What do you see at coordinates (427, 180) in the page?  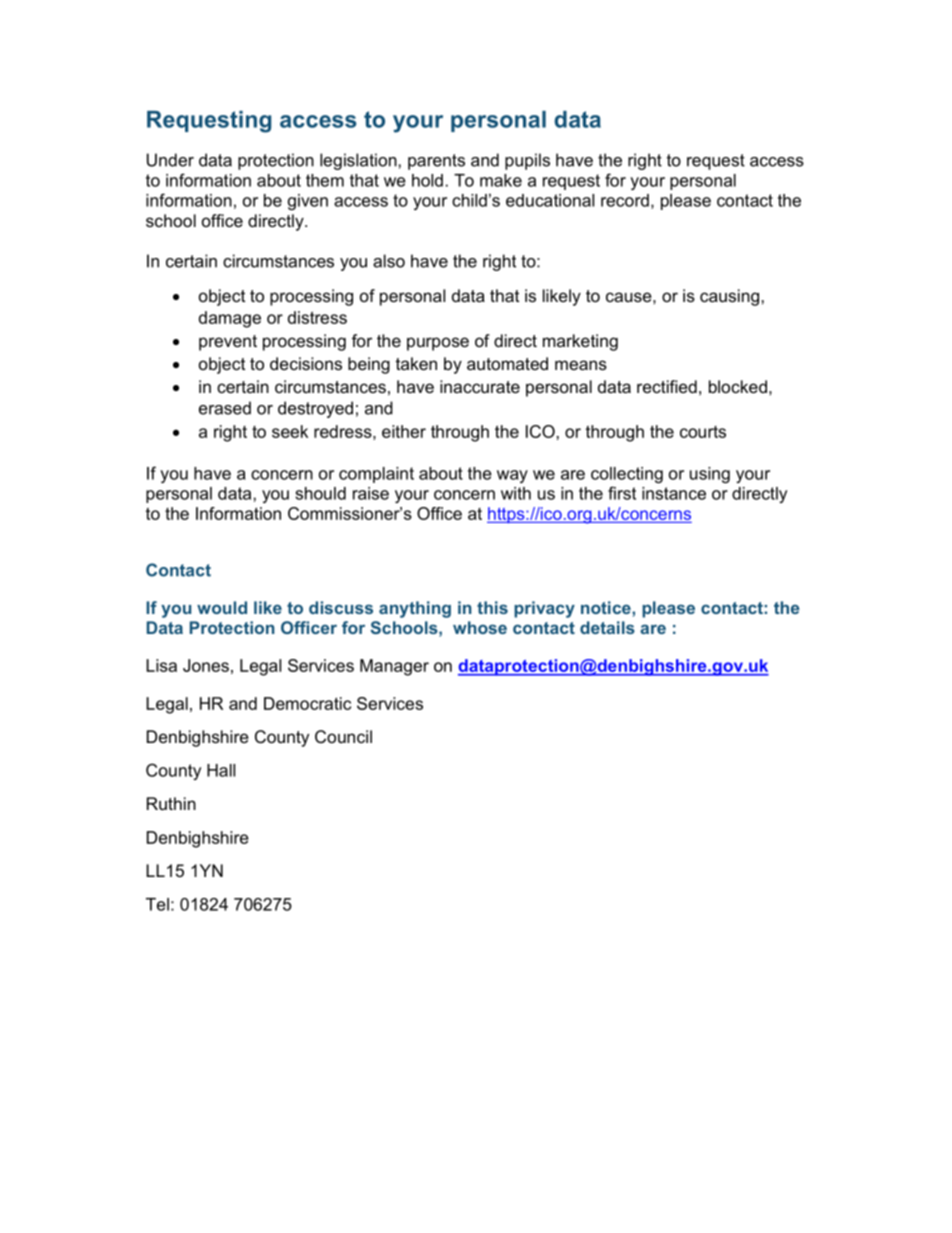 I see `hold` at bounding box center [427, 180].
